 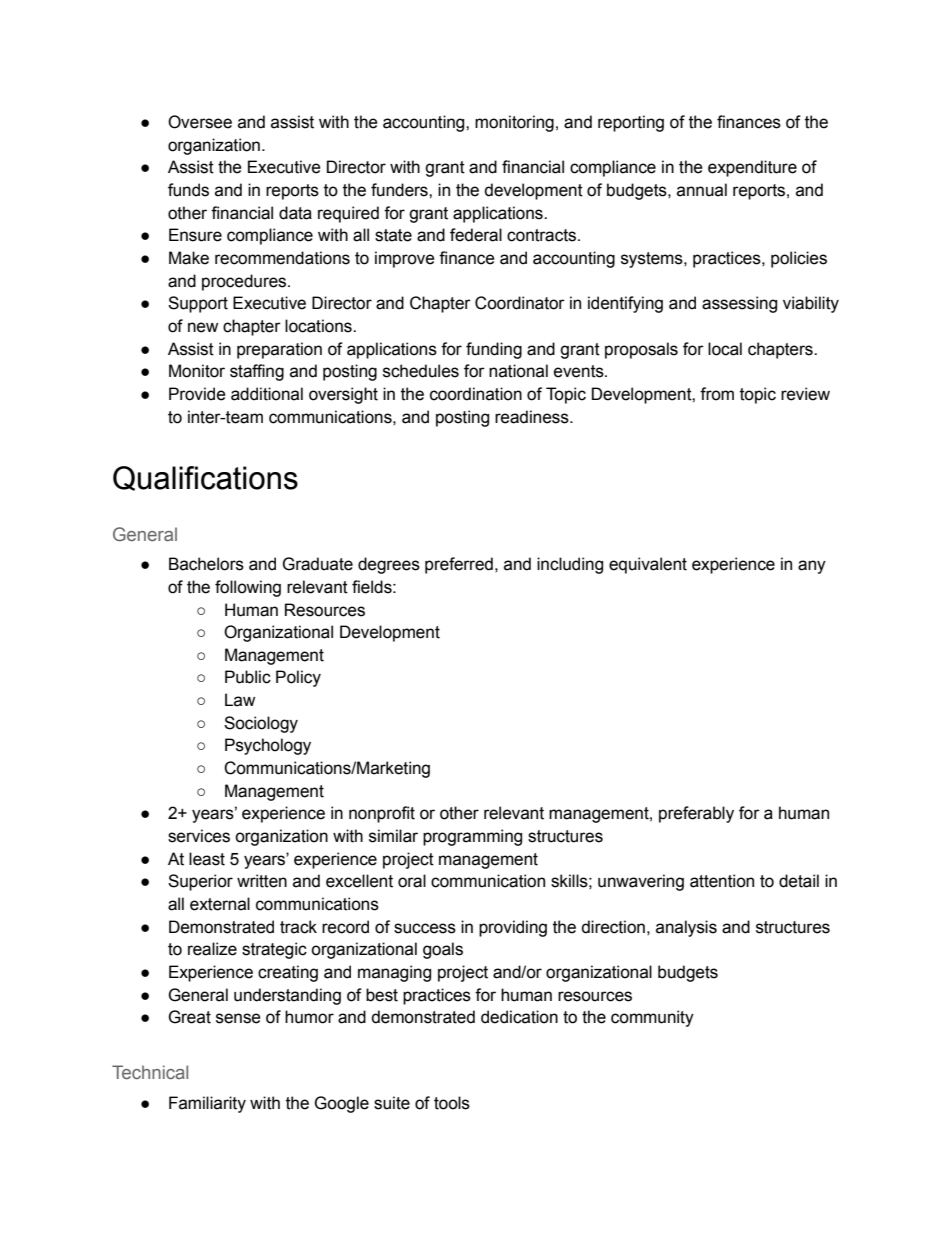 I want to click on staffing, so click(x=257, y=372).
